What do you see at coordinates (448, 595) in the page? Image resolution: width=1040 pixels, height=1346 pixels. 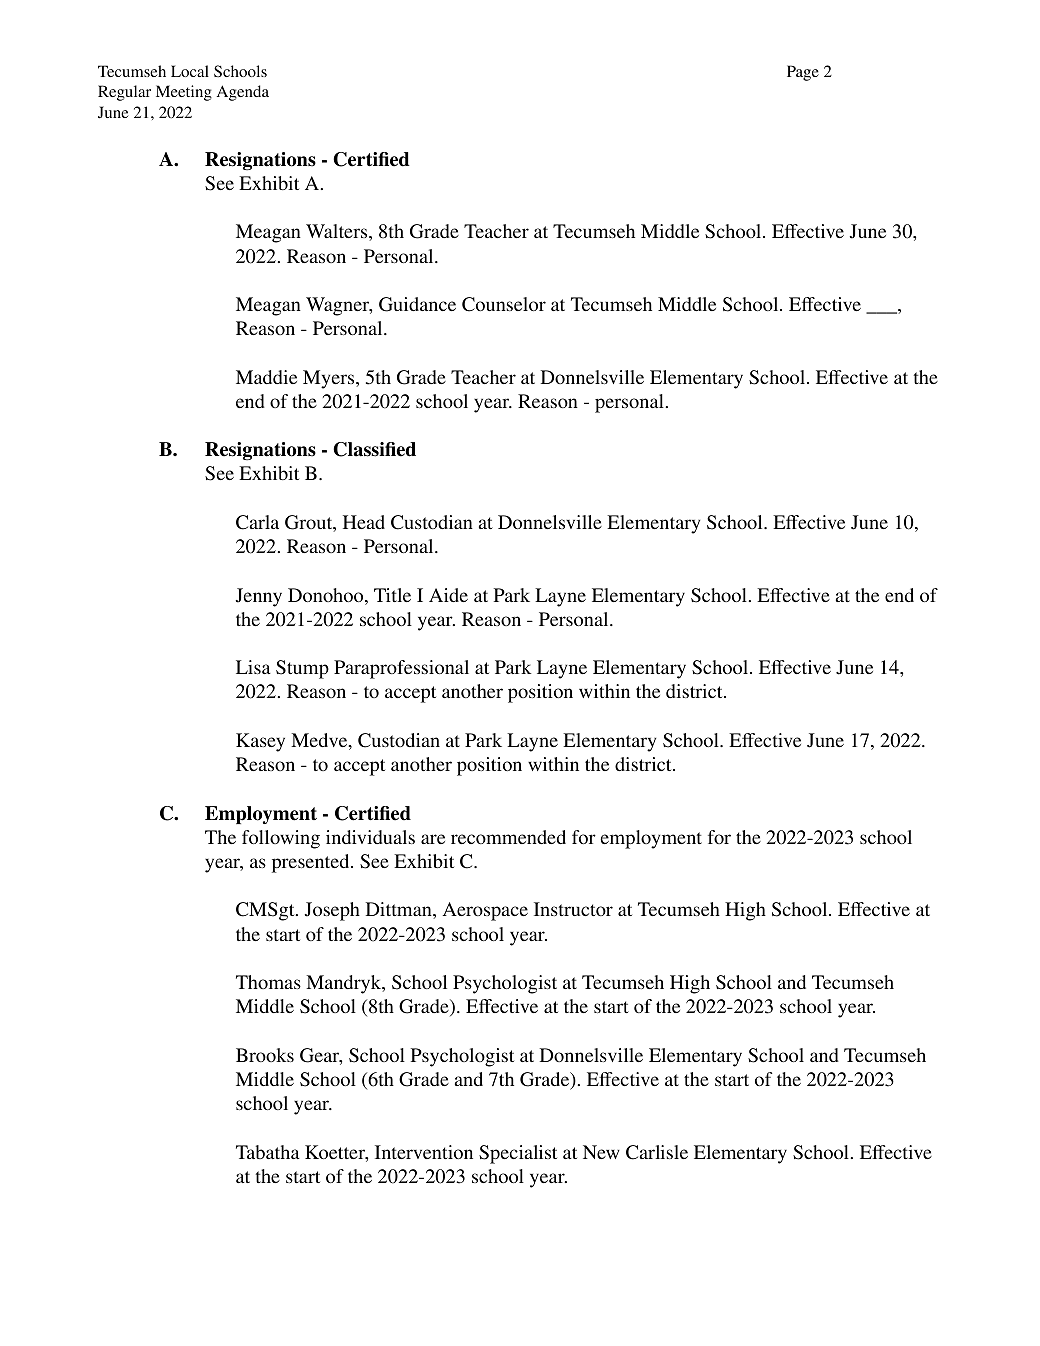 I see `Aide` at bounding box center [448, 595].
